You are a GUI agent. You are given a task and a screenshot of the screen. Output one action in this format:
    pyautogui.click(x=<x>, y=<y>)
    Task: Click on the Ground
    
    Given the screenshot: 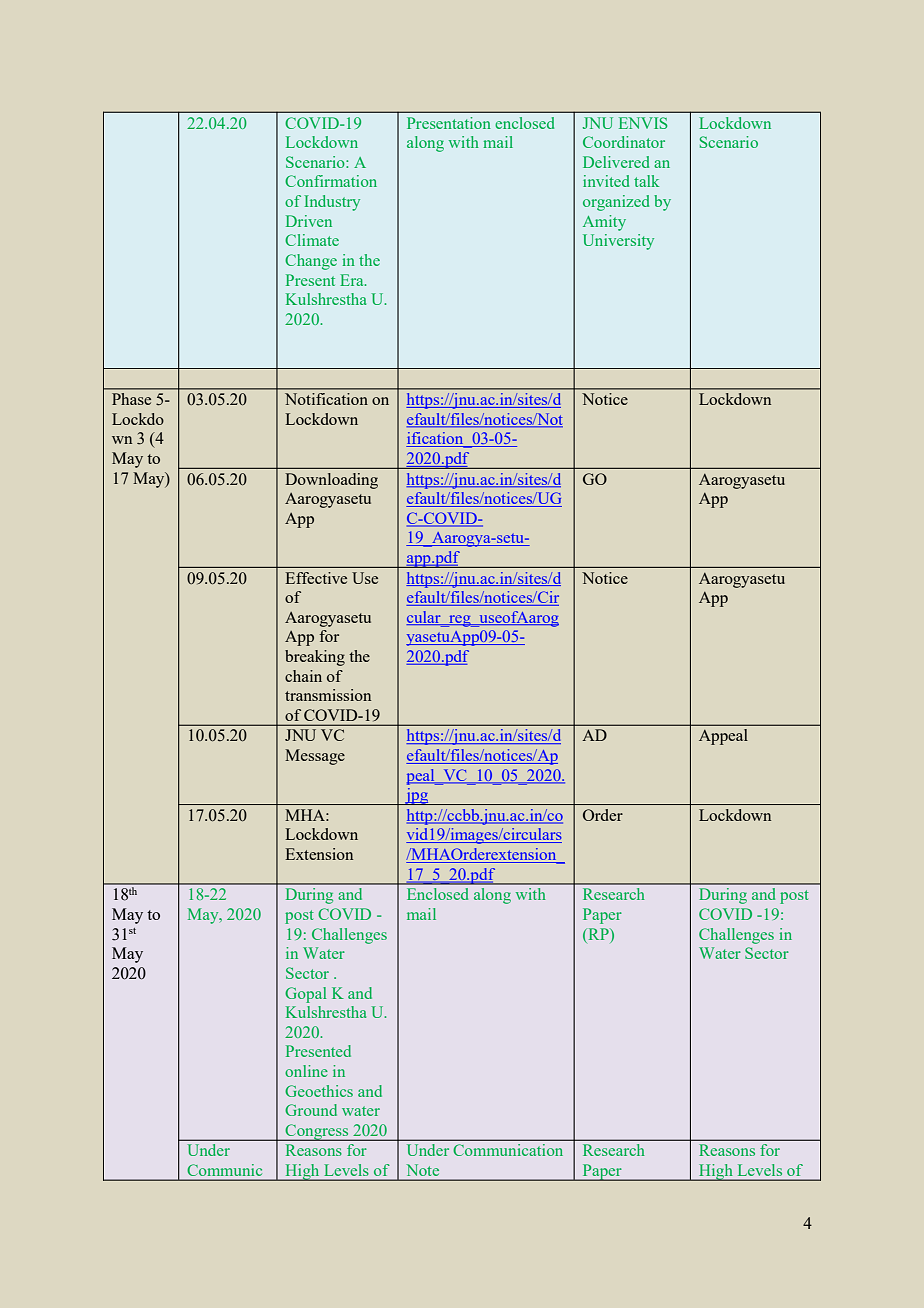 What is the action you would take?
    pyautogui.click(x=311, y=1110)
